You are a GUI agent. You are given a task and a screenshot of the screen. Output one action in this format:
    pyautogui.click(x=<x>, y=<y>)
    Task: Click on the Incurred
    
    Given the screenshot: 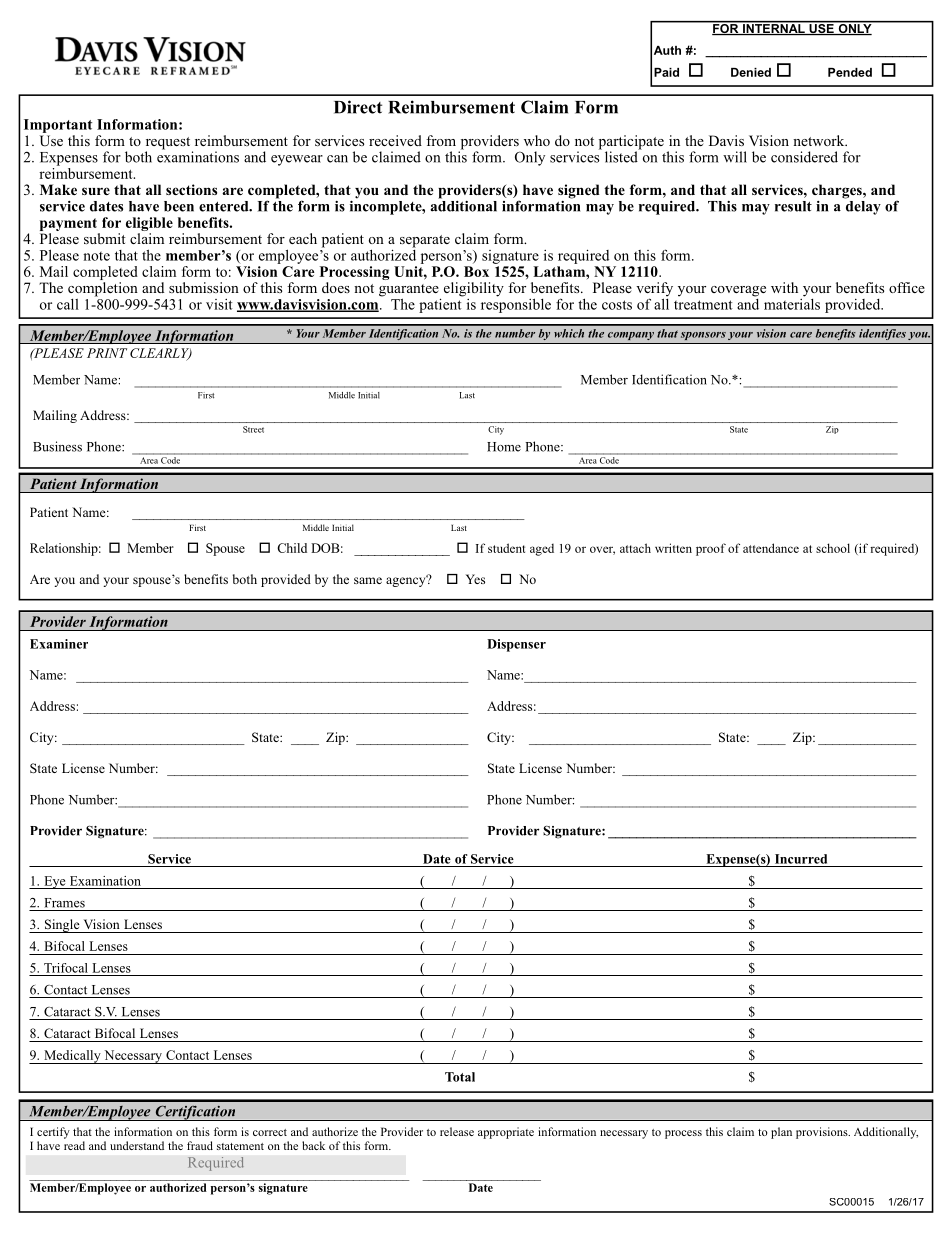 What is the action you would take?
    pyautogui.click(x=801, y=859)
